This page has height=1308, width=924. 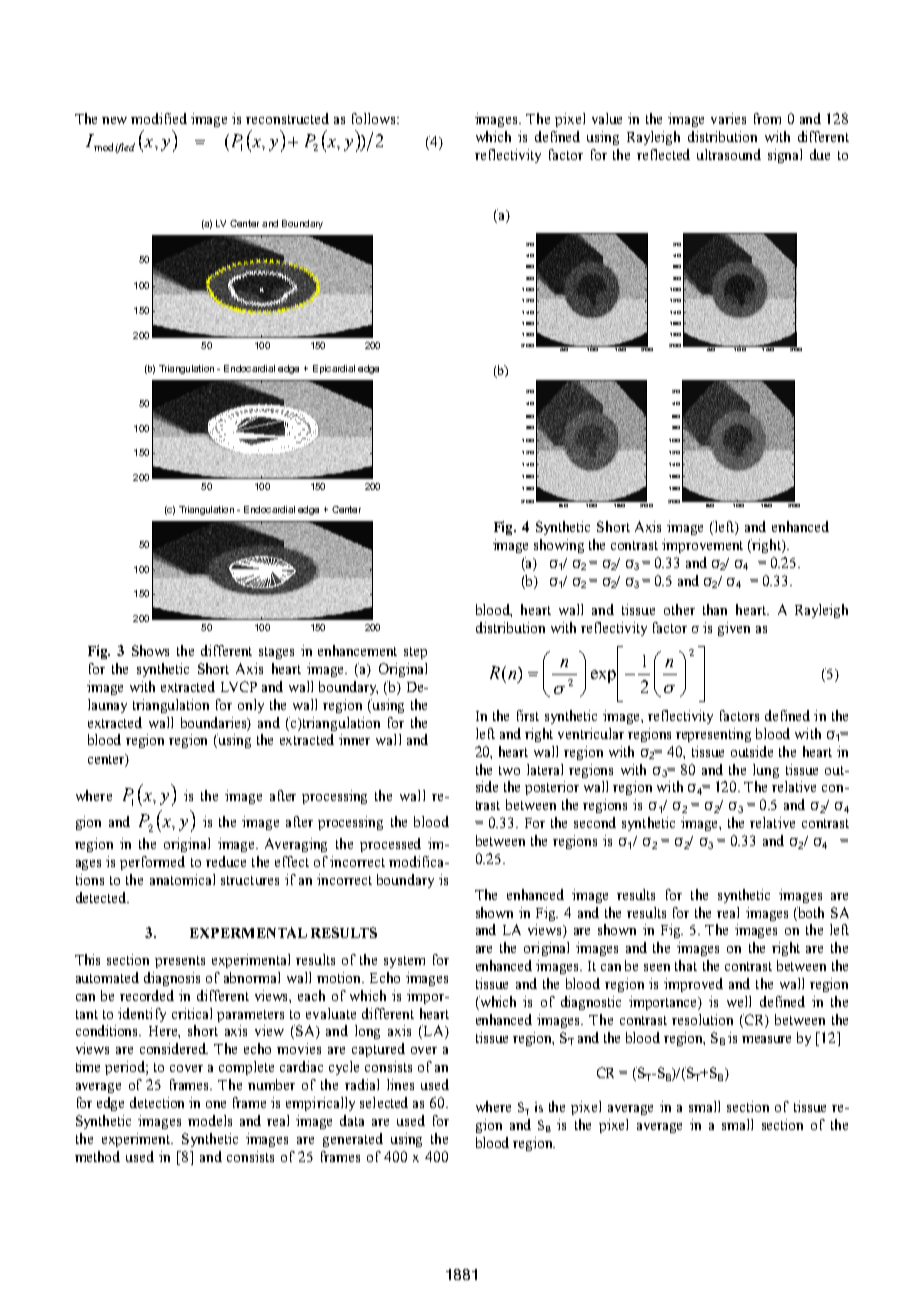 I want to click on only, so click(x=251, y=706).
